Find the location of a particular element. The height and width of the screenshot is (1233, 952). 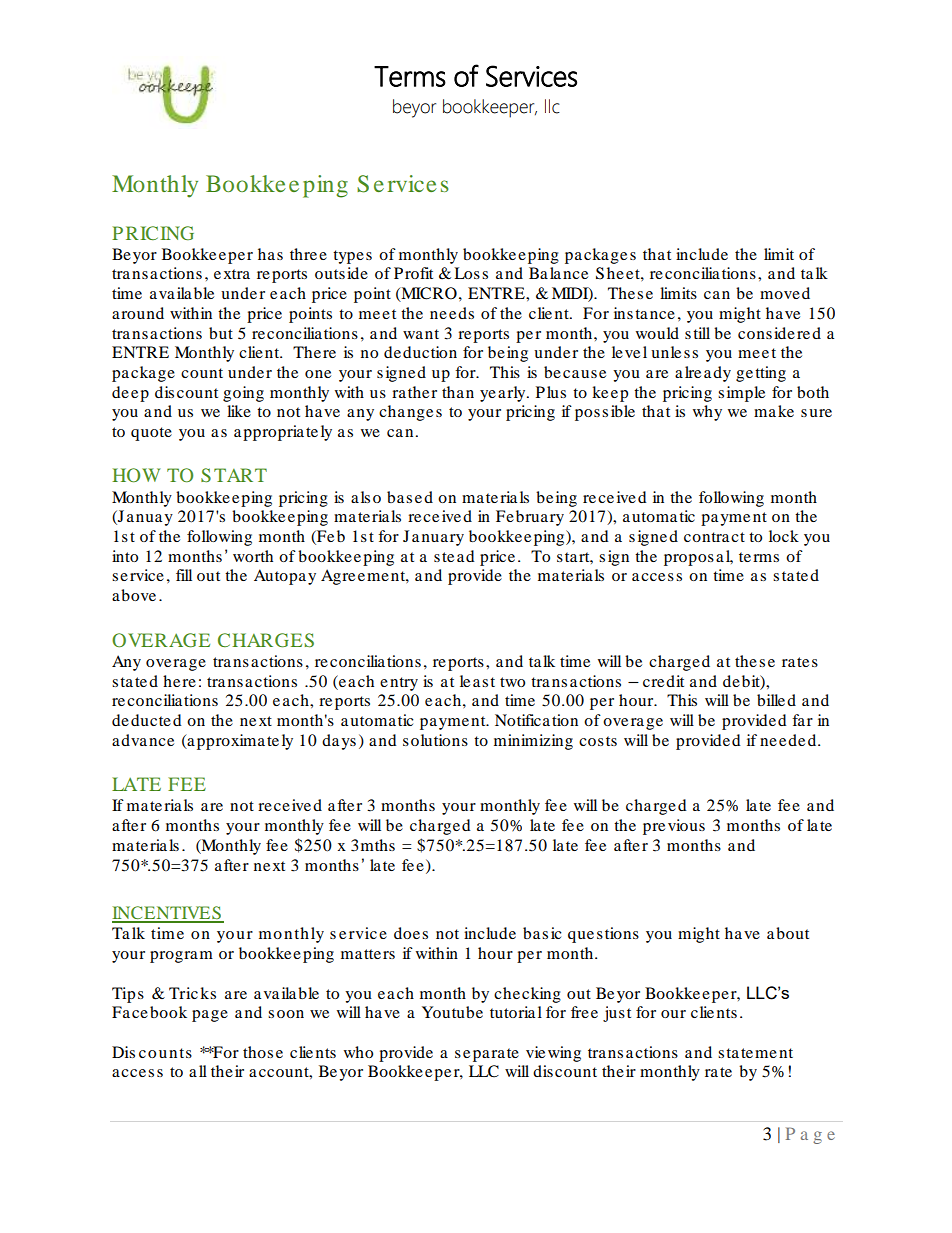

why is located at coordinates (707, 413).
